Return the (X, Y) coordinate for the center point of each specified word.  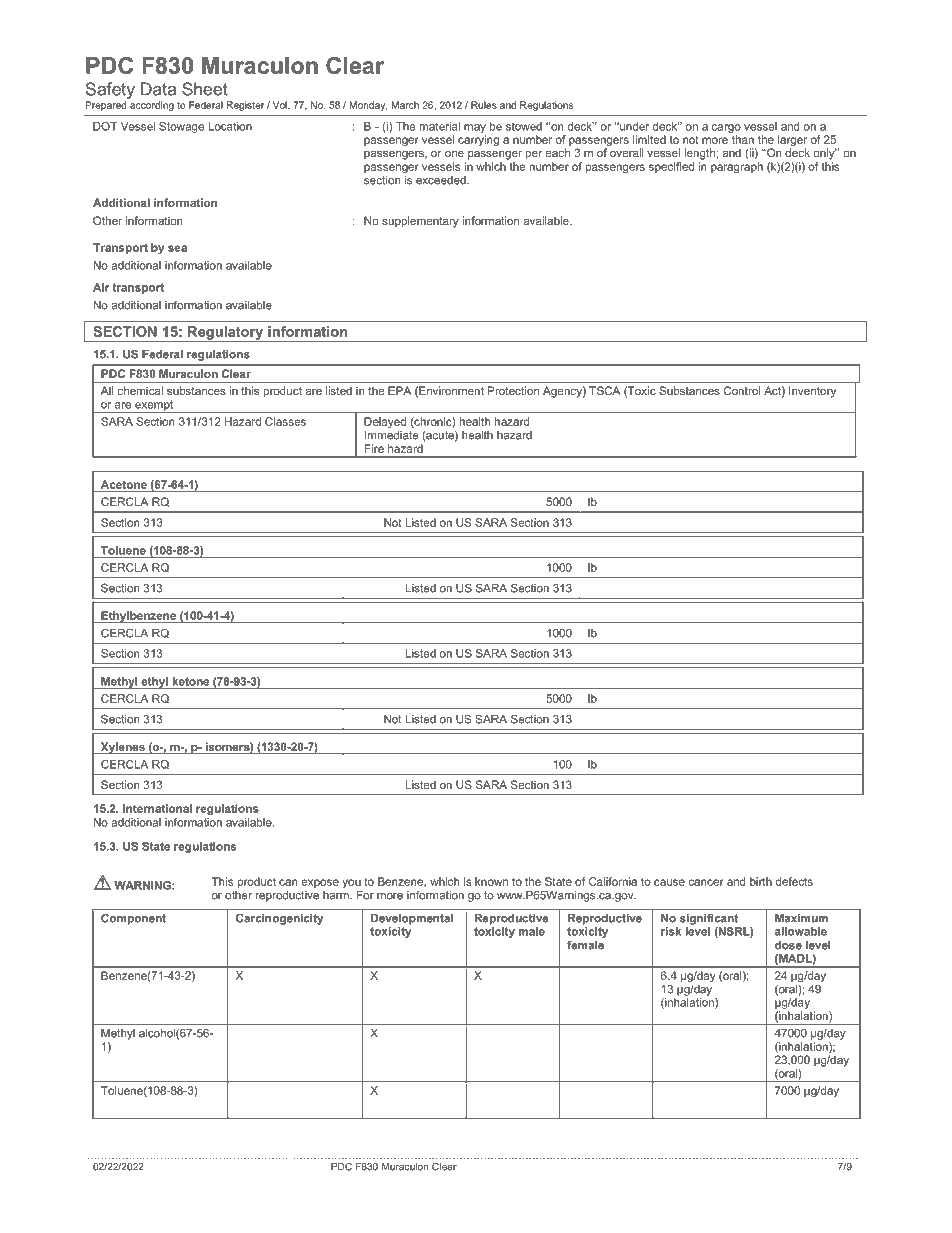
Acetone (124, 484)
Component (133, 919)
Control (742, 390)
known (491, 881)
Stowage (181, 127)
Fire (374, 448)
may (475, 128)
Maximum (801, 918)
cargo (726, 128)
